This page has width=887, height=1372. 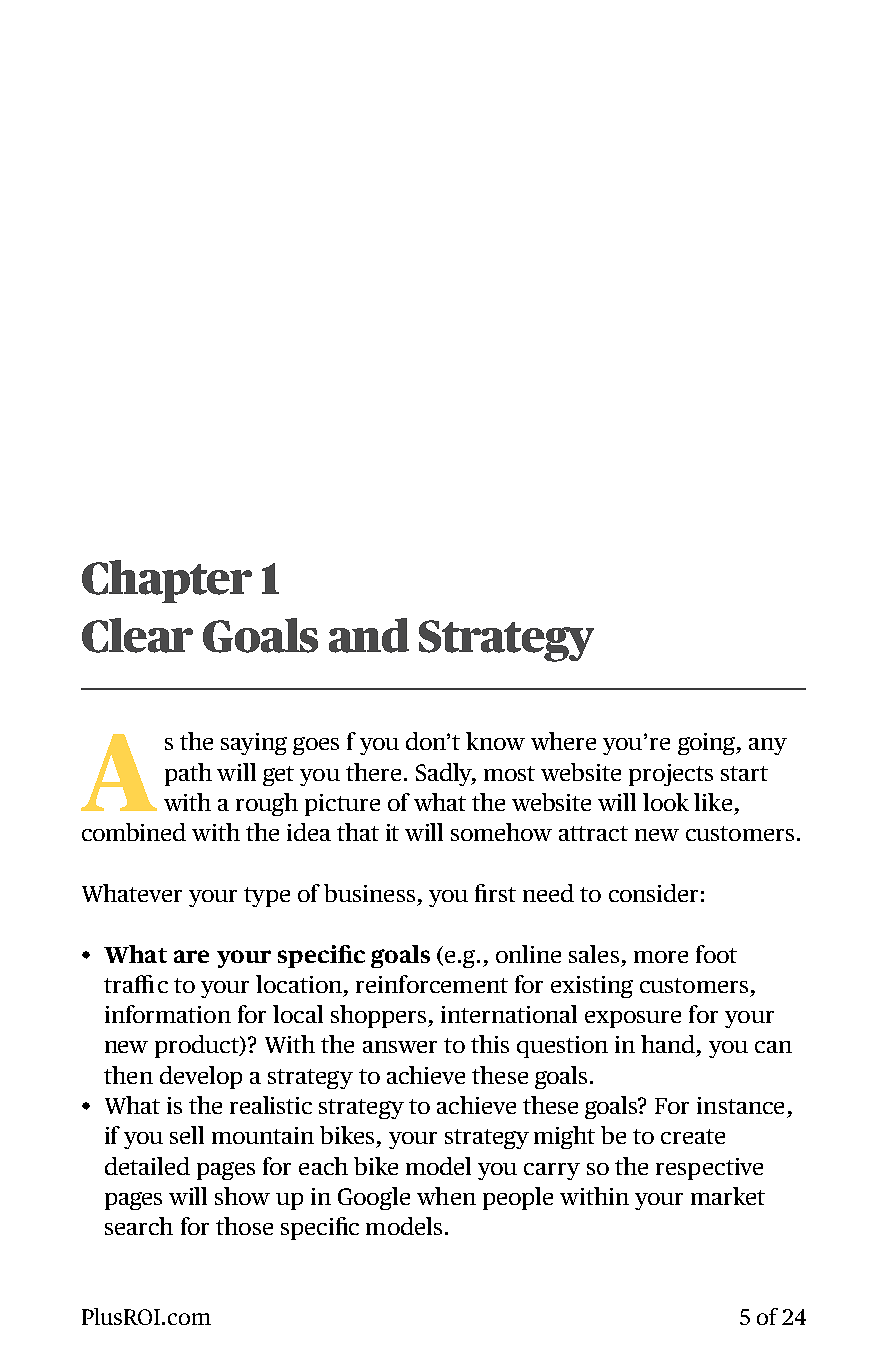 I want to click on projects, so click(x=671, y=775).
